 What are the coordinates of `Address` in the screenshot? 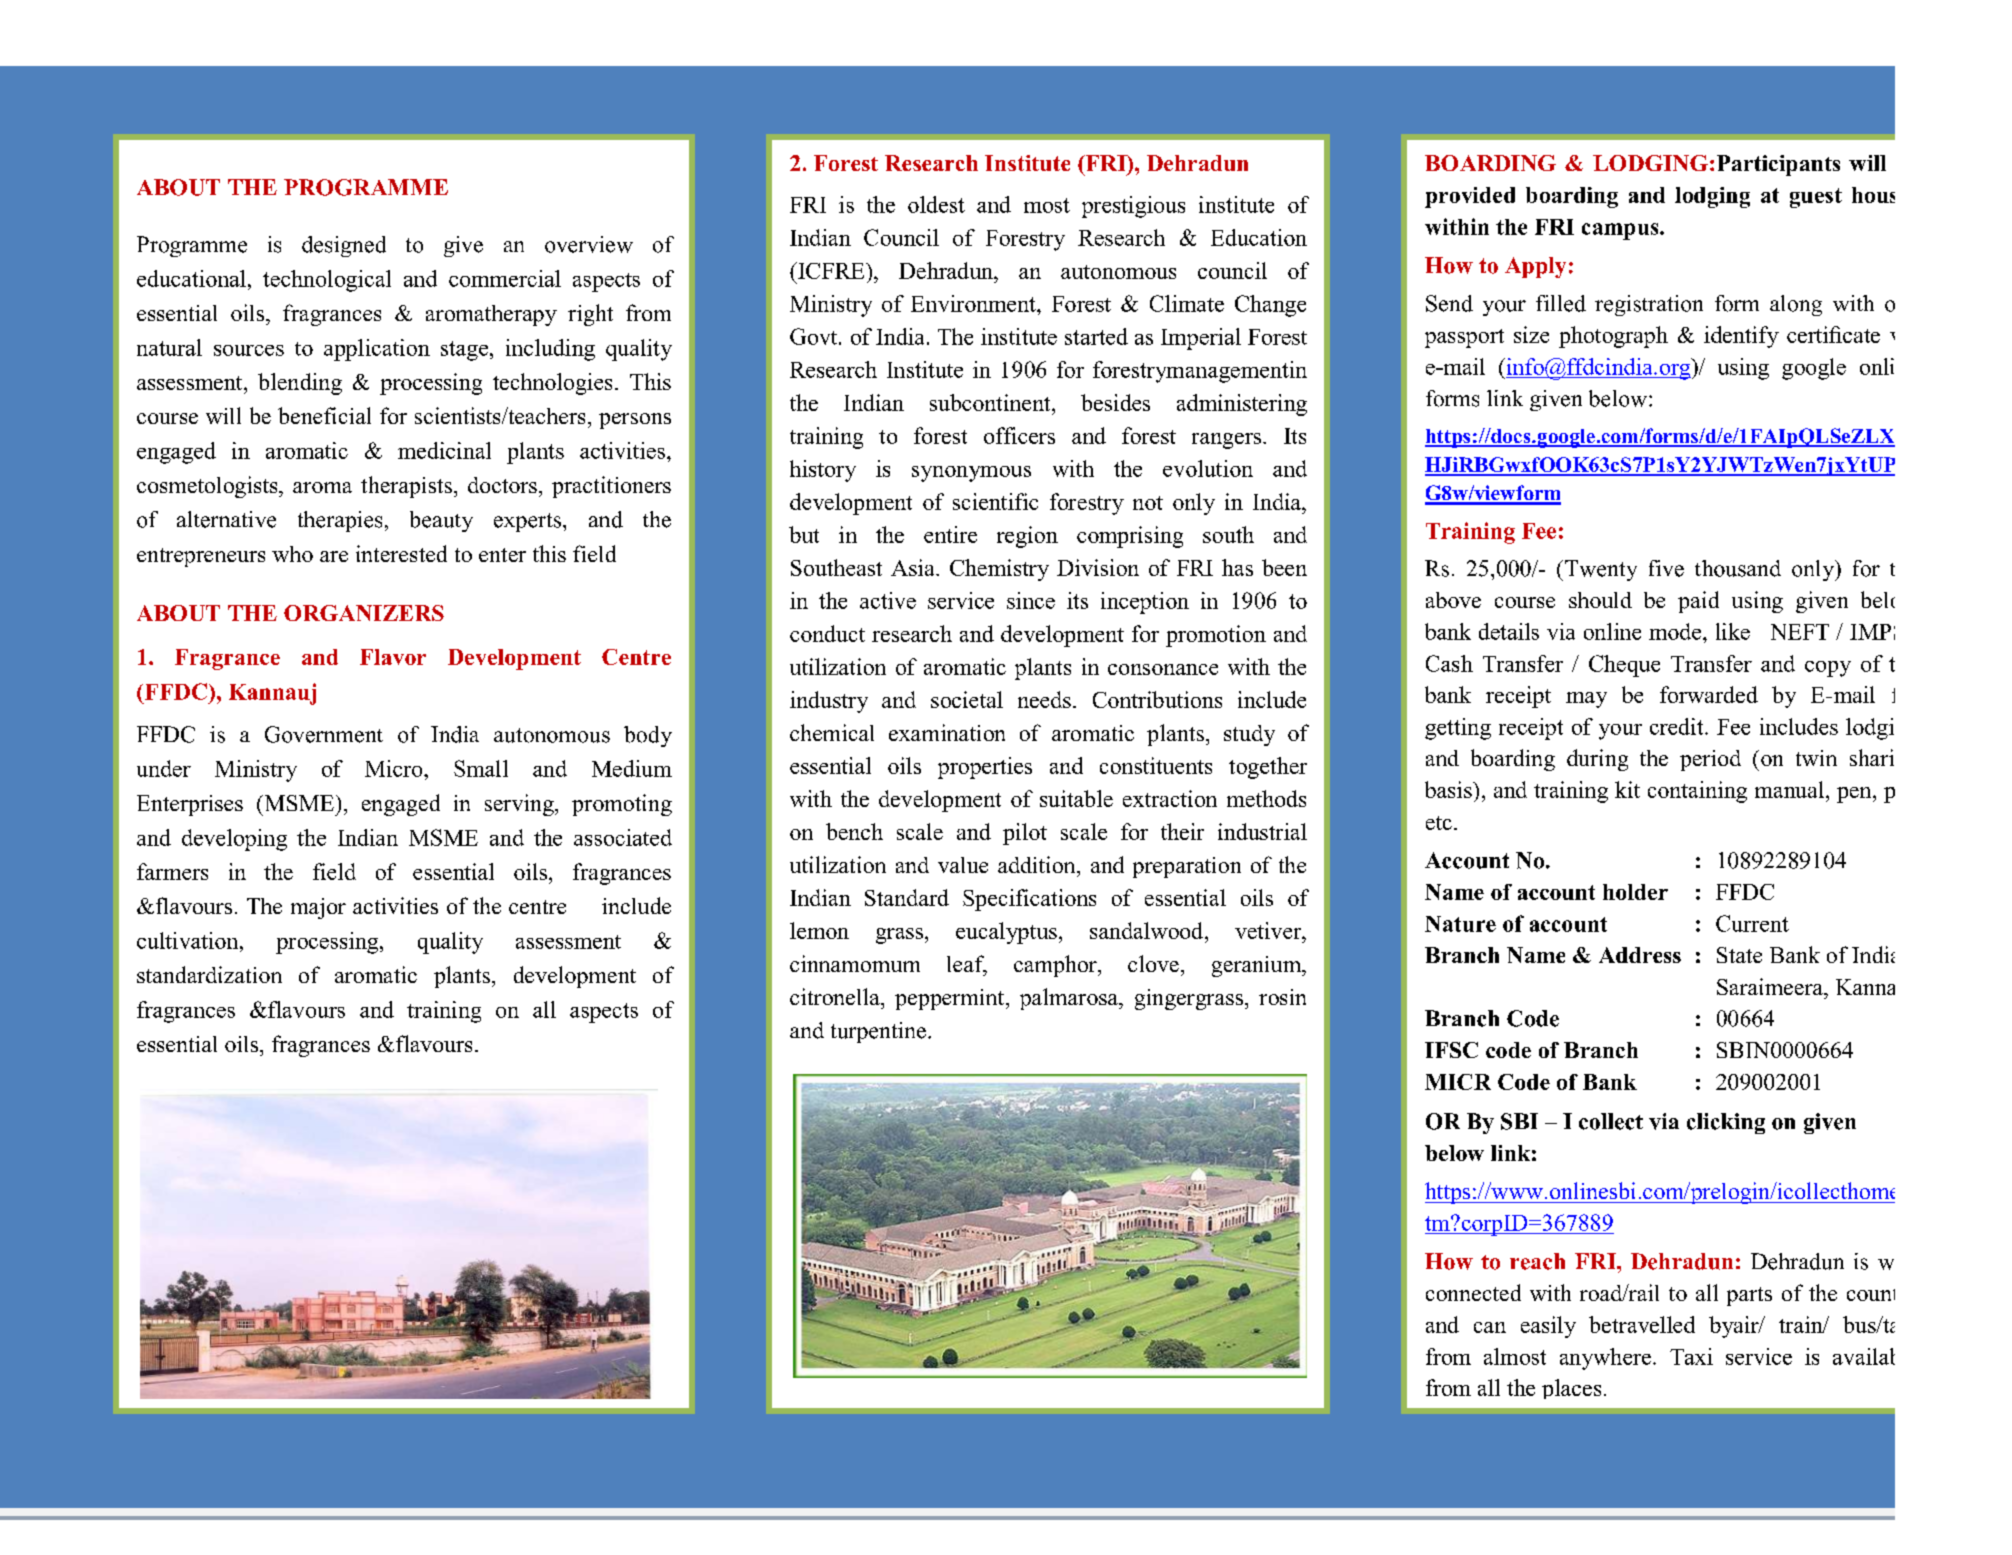 It's located at (1640, 955).
